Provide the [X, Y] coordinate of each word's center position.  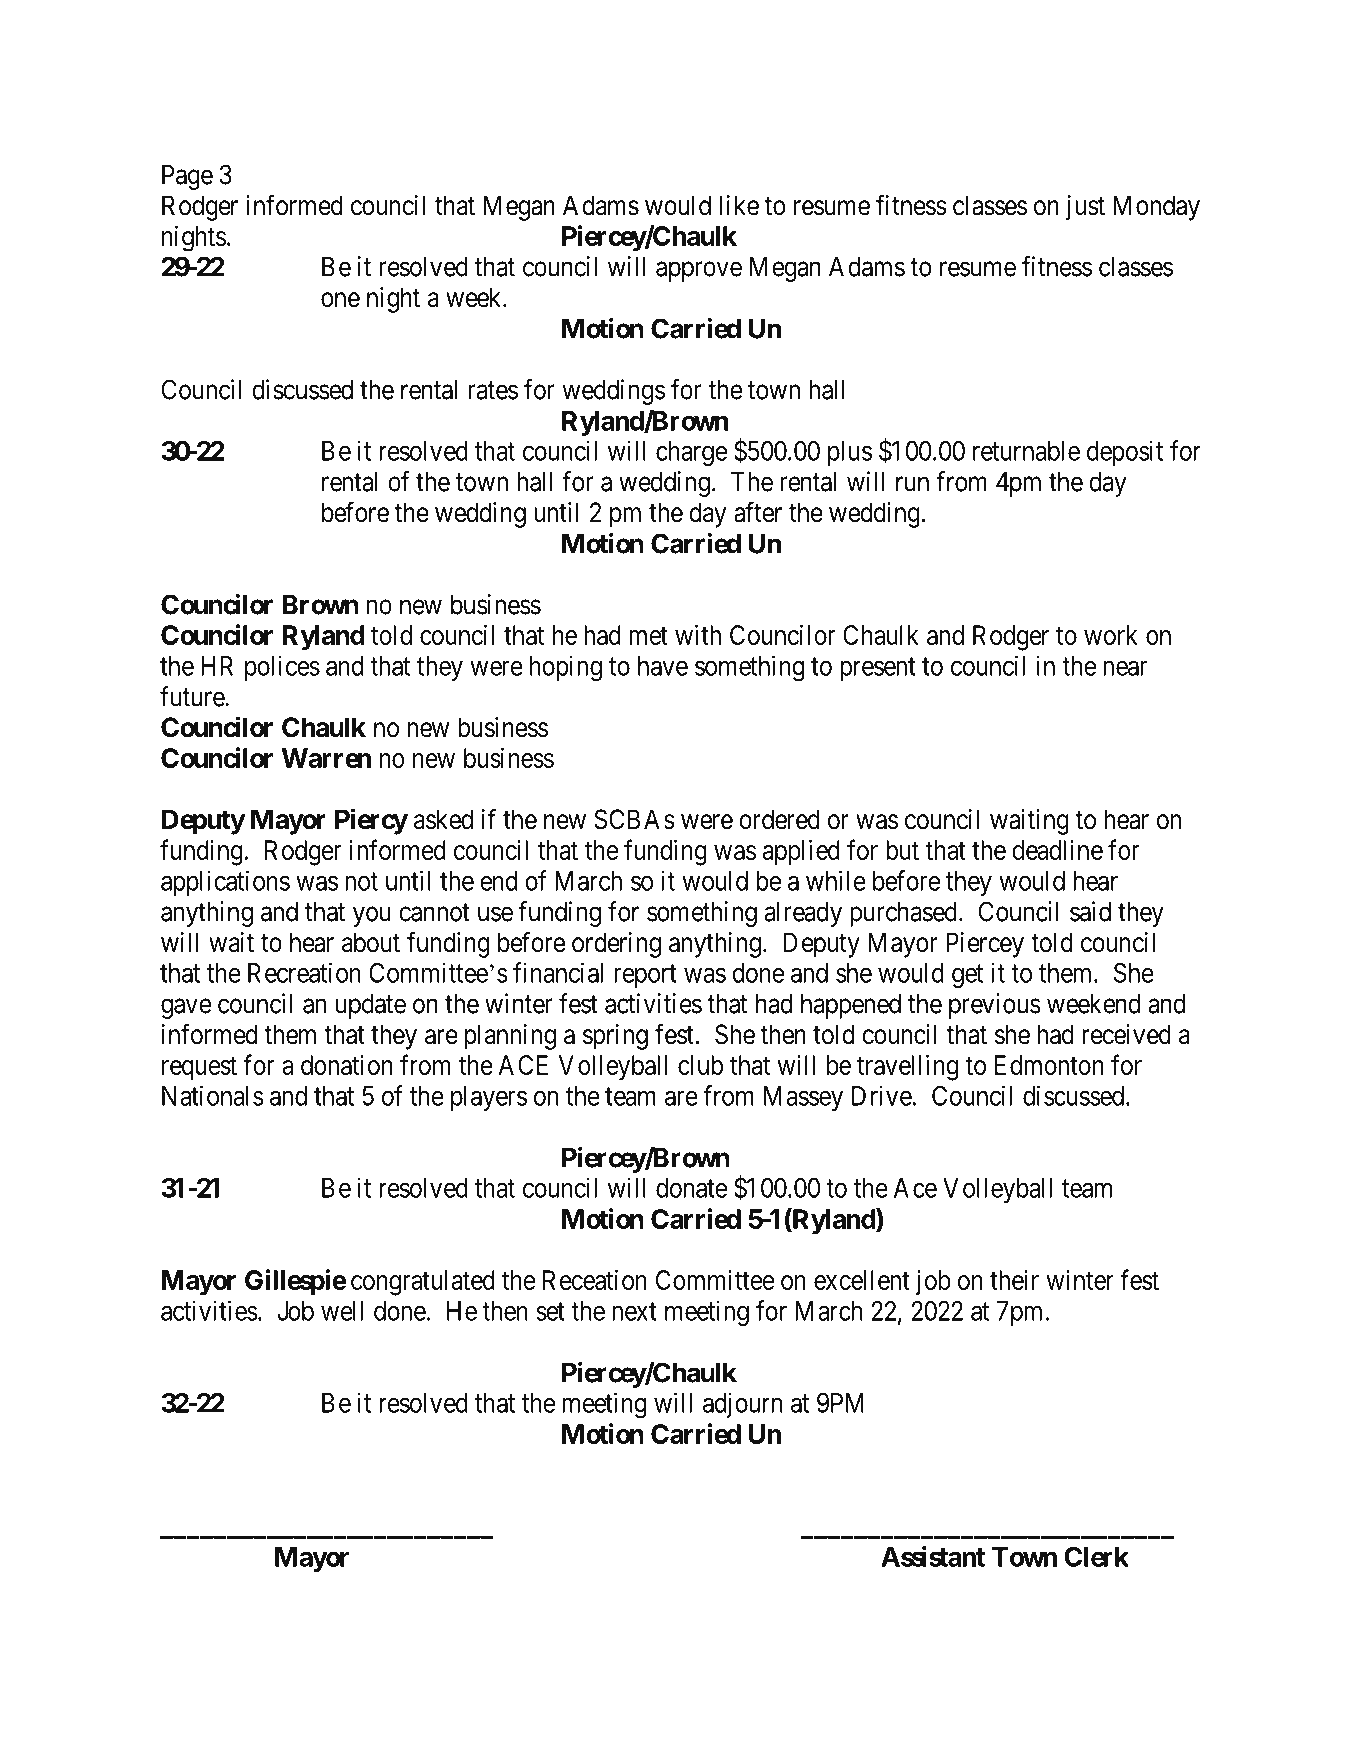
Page [187, 177]
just [1085, 208]
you [372, 916]
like [739, 205]
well [342, 1311]
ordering [616, 945]
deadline [1057, 850]
